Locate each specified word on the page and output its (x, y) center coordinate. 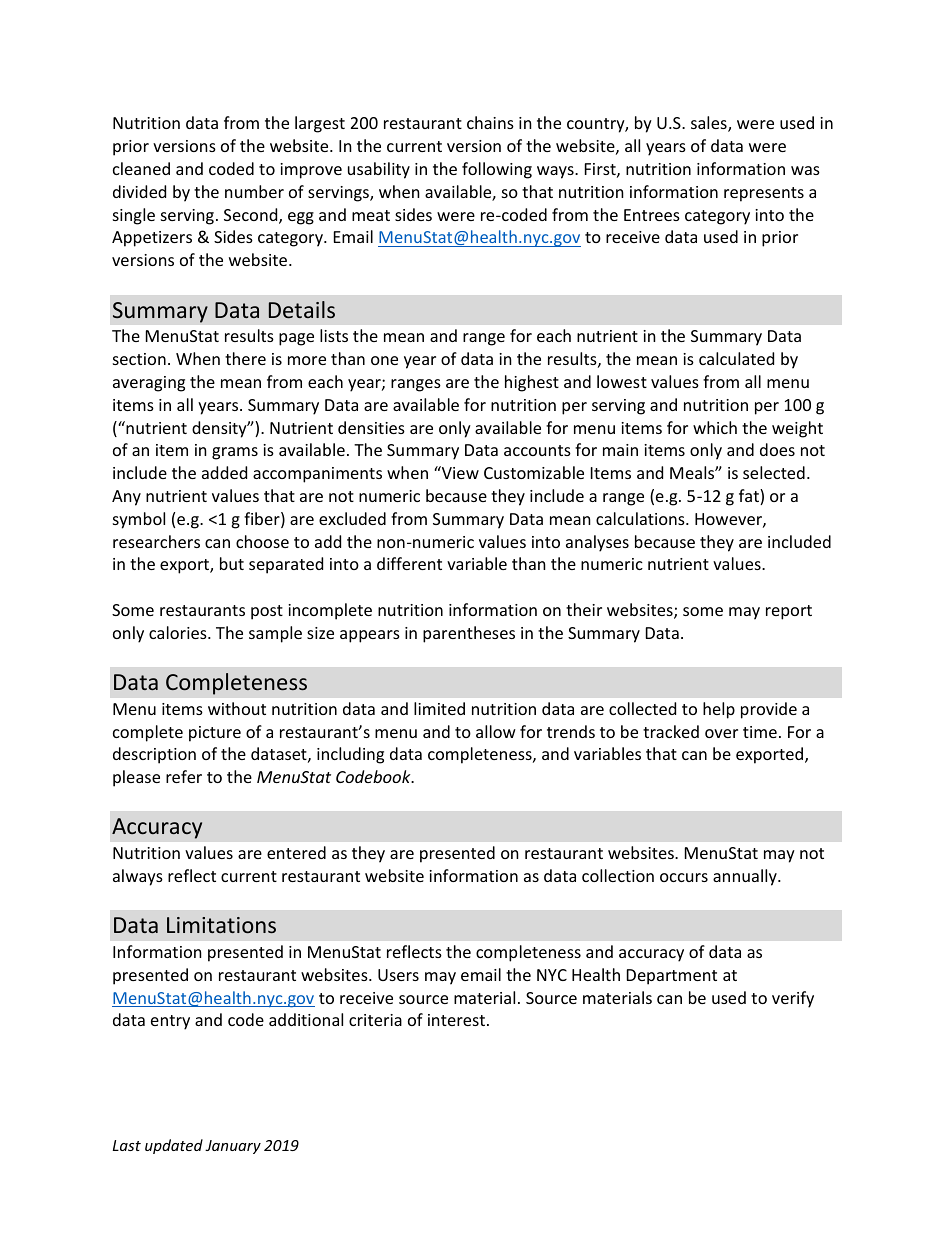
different (409, 563)
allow (496, 731)
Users (398, 975)
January (233, 1147)
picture (215, 734)
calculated (736, 358)
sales (710, 124)
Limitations (221, 925)
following (497, 170)
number (254, 191)
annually (746, 877)
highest (532, 383)
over (721, 733)
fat (750, 497)
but (232, 563)
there (245, 358)
